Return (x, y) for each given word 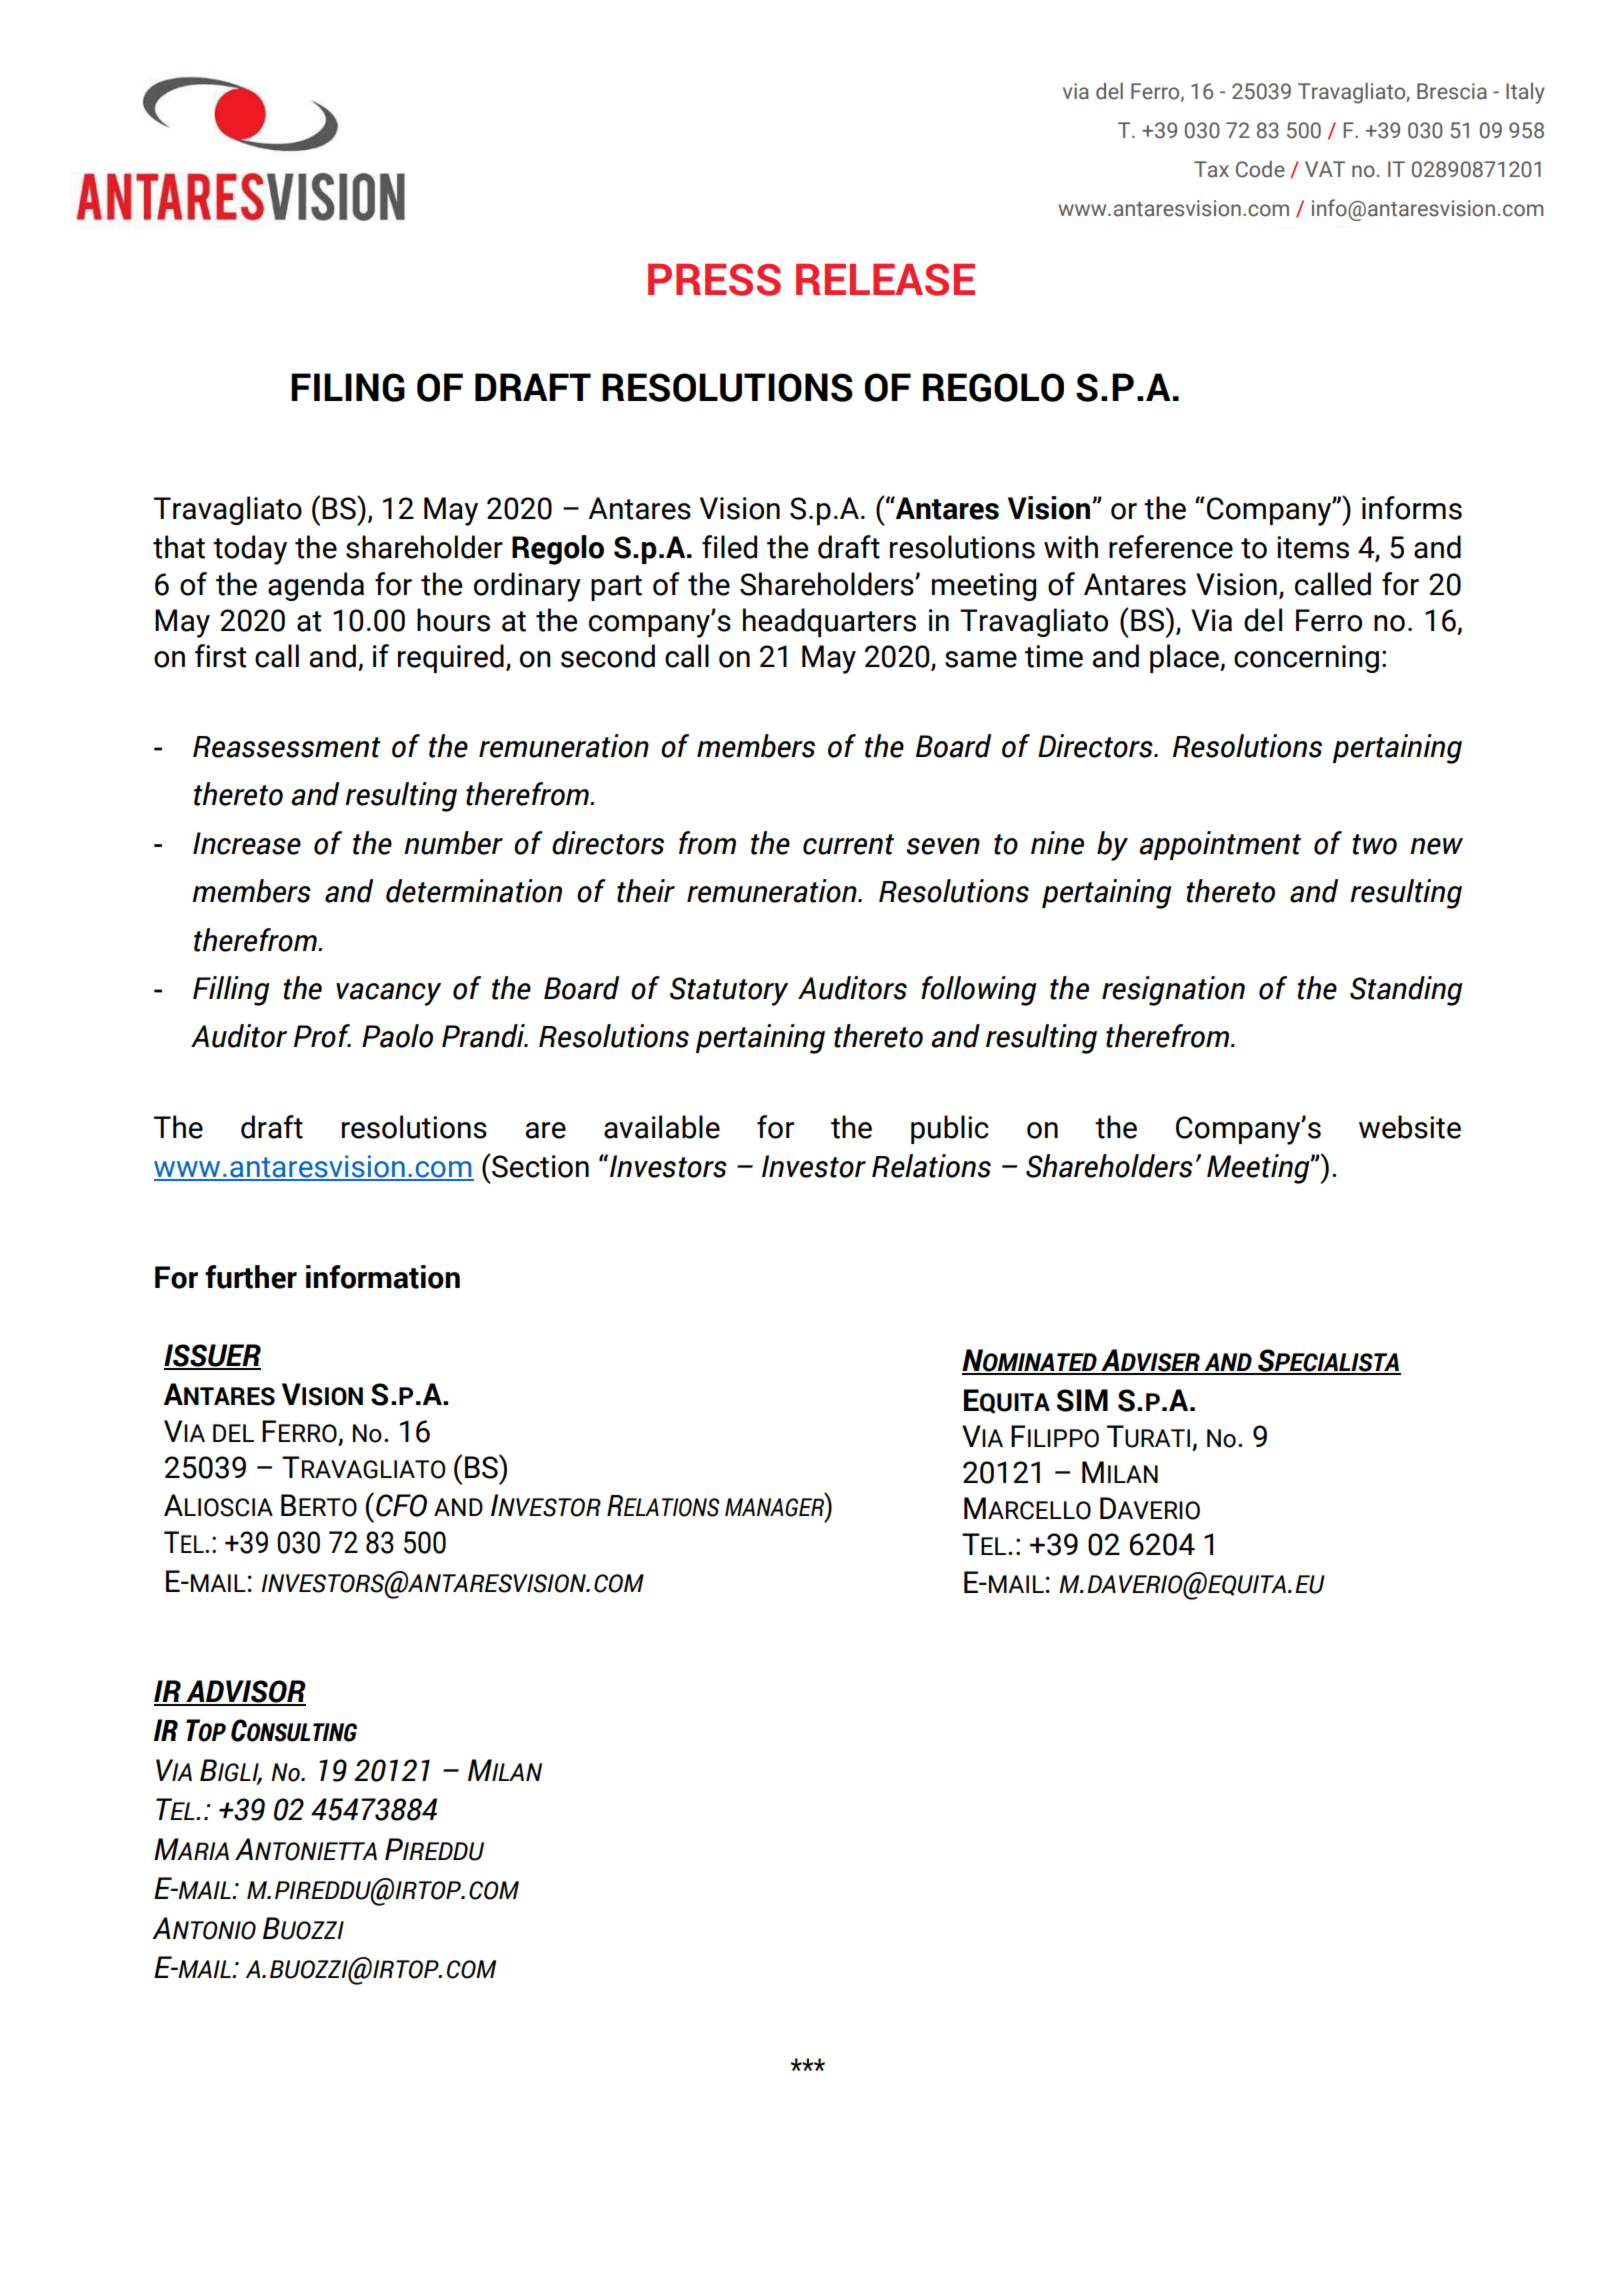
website (1410, 1127)
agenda (316, 586)
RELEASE (885, 279)
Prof (322, 1036)
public (950, 1129)
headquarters (829, 622)
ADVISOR (245, 1692)
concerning (1306, 659)
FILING (348, 387)
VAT (1325, 169)
